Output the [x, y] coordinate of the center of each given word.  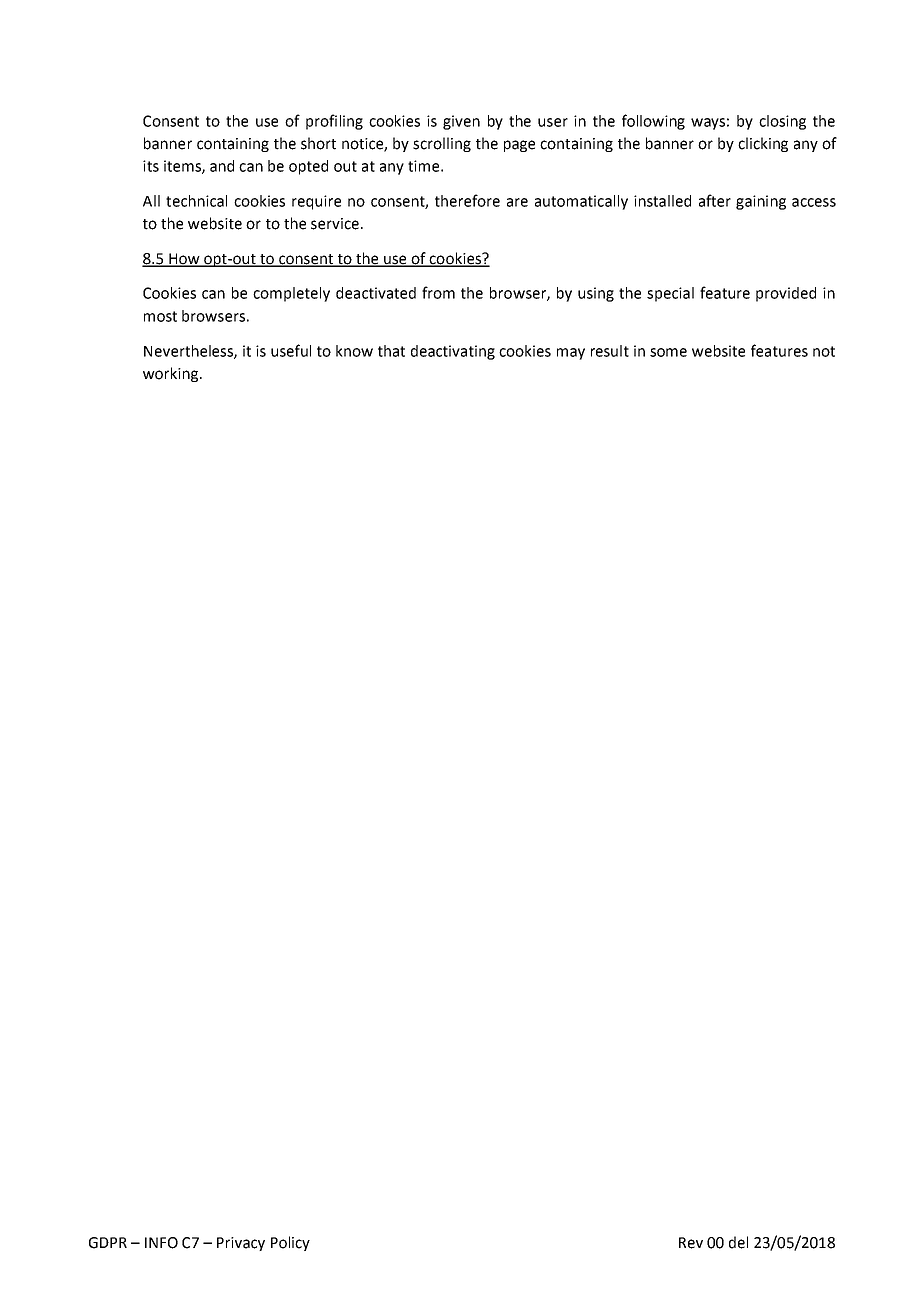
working [172, 374]
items [183, 167]
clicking [763, 144]
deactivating [453, 352]
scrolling [442, 144]
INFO [161, 1243]
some [668, 352]
